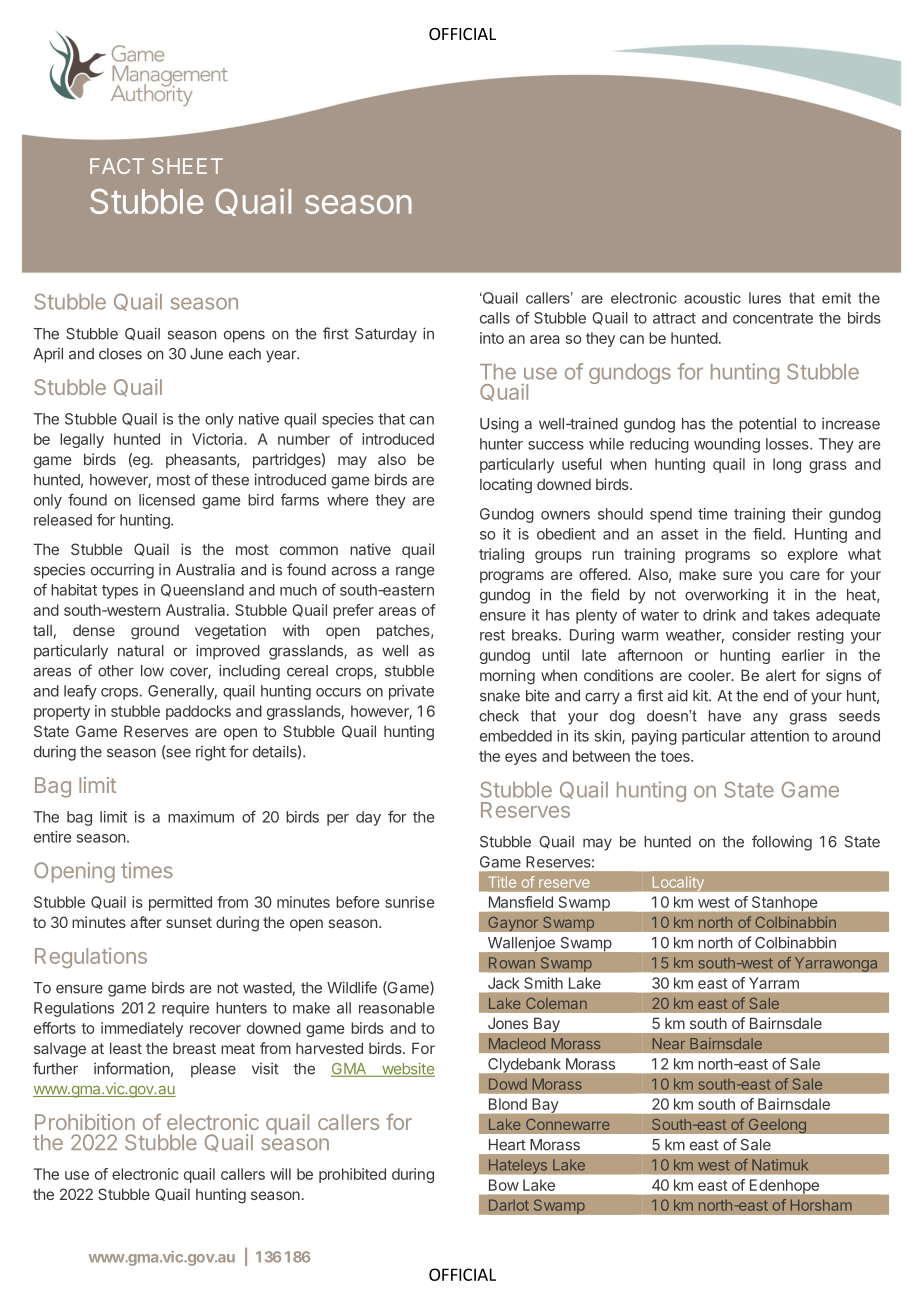 The width and height of the document is (924, 1308). I want to click on FACT, so click(117, 166).
